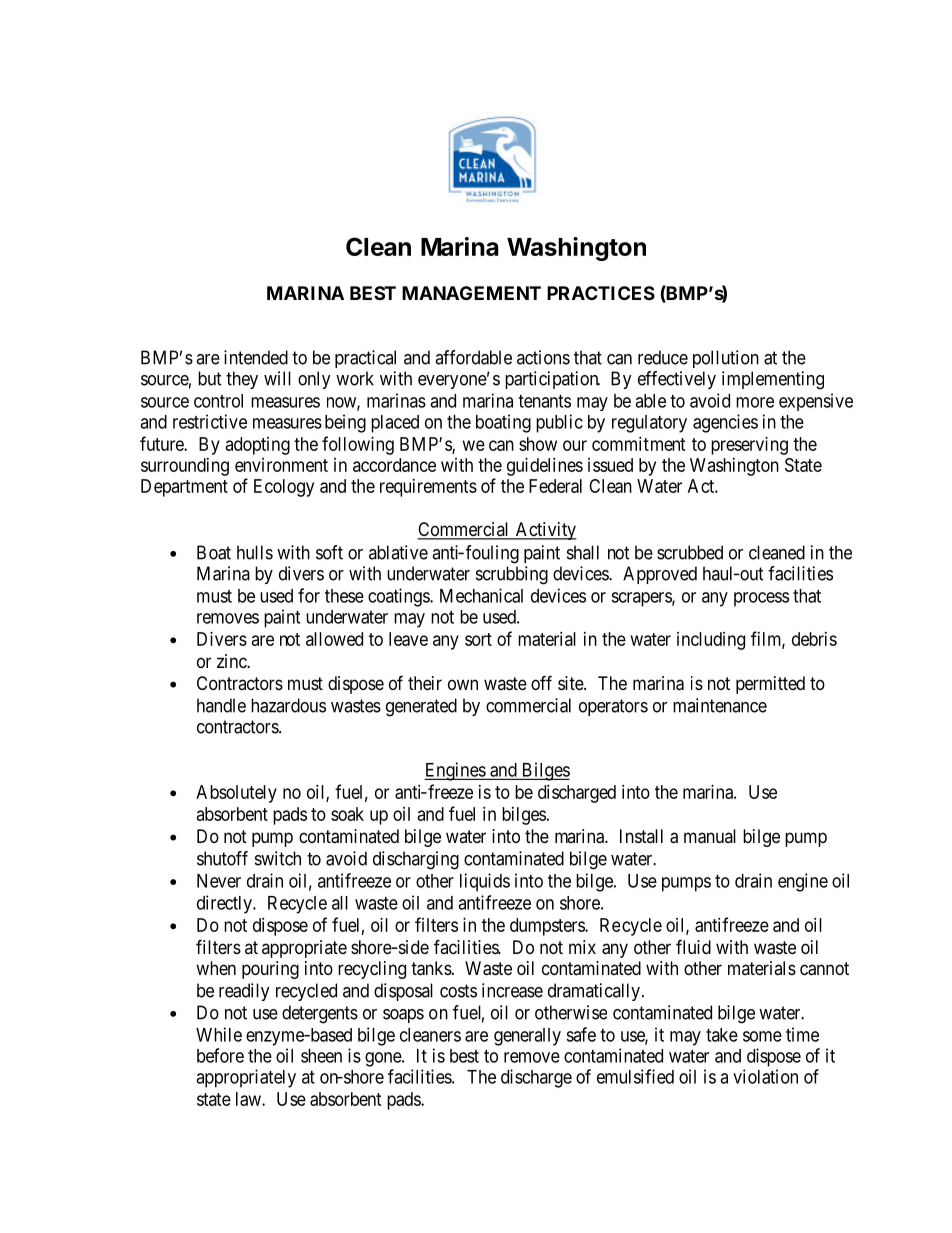 The image size is (952, 1233). I want to click on Absolutely, so click(236, 794).
